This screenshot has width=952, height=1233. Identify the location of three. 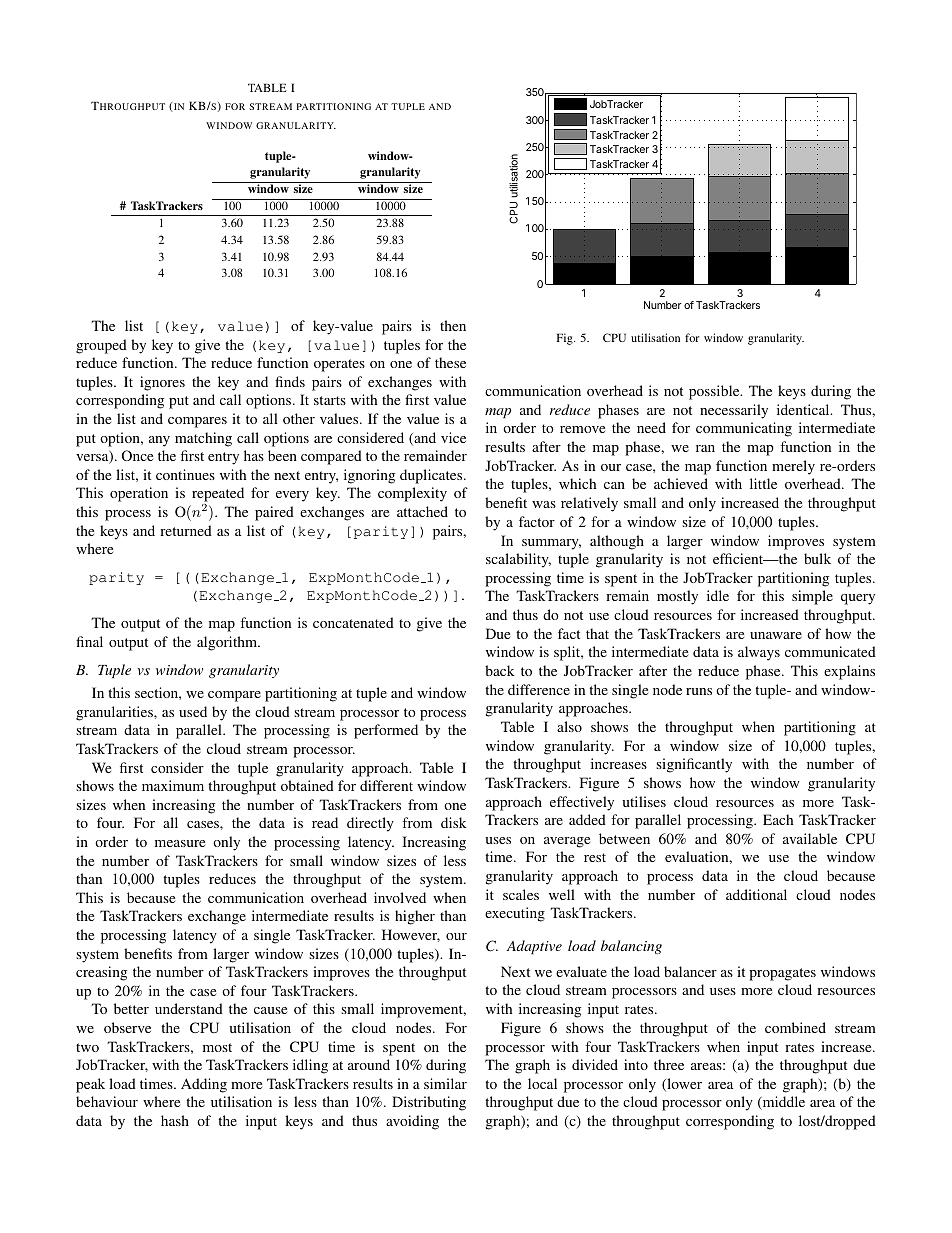
(669, 1064).
